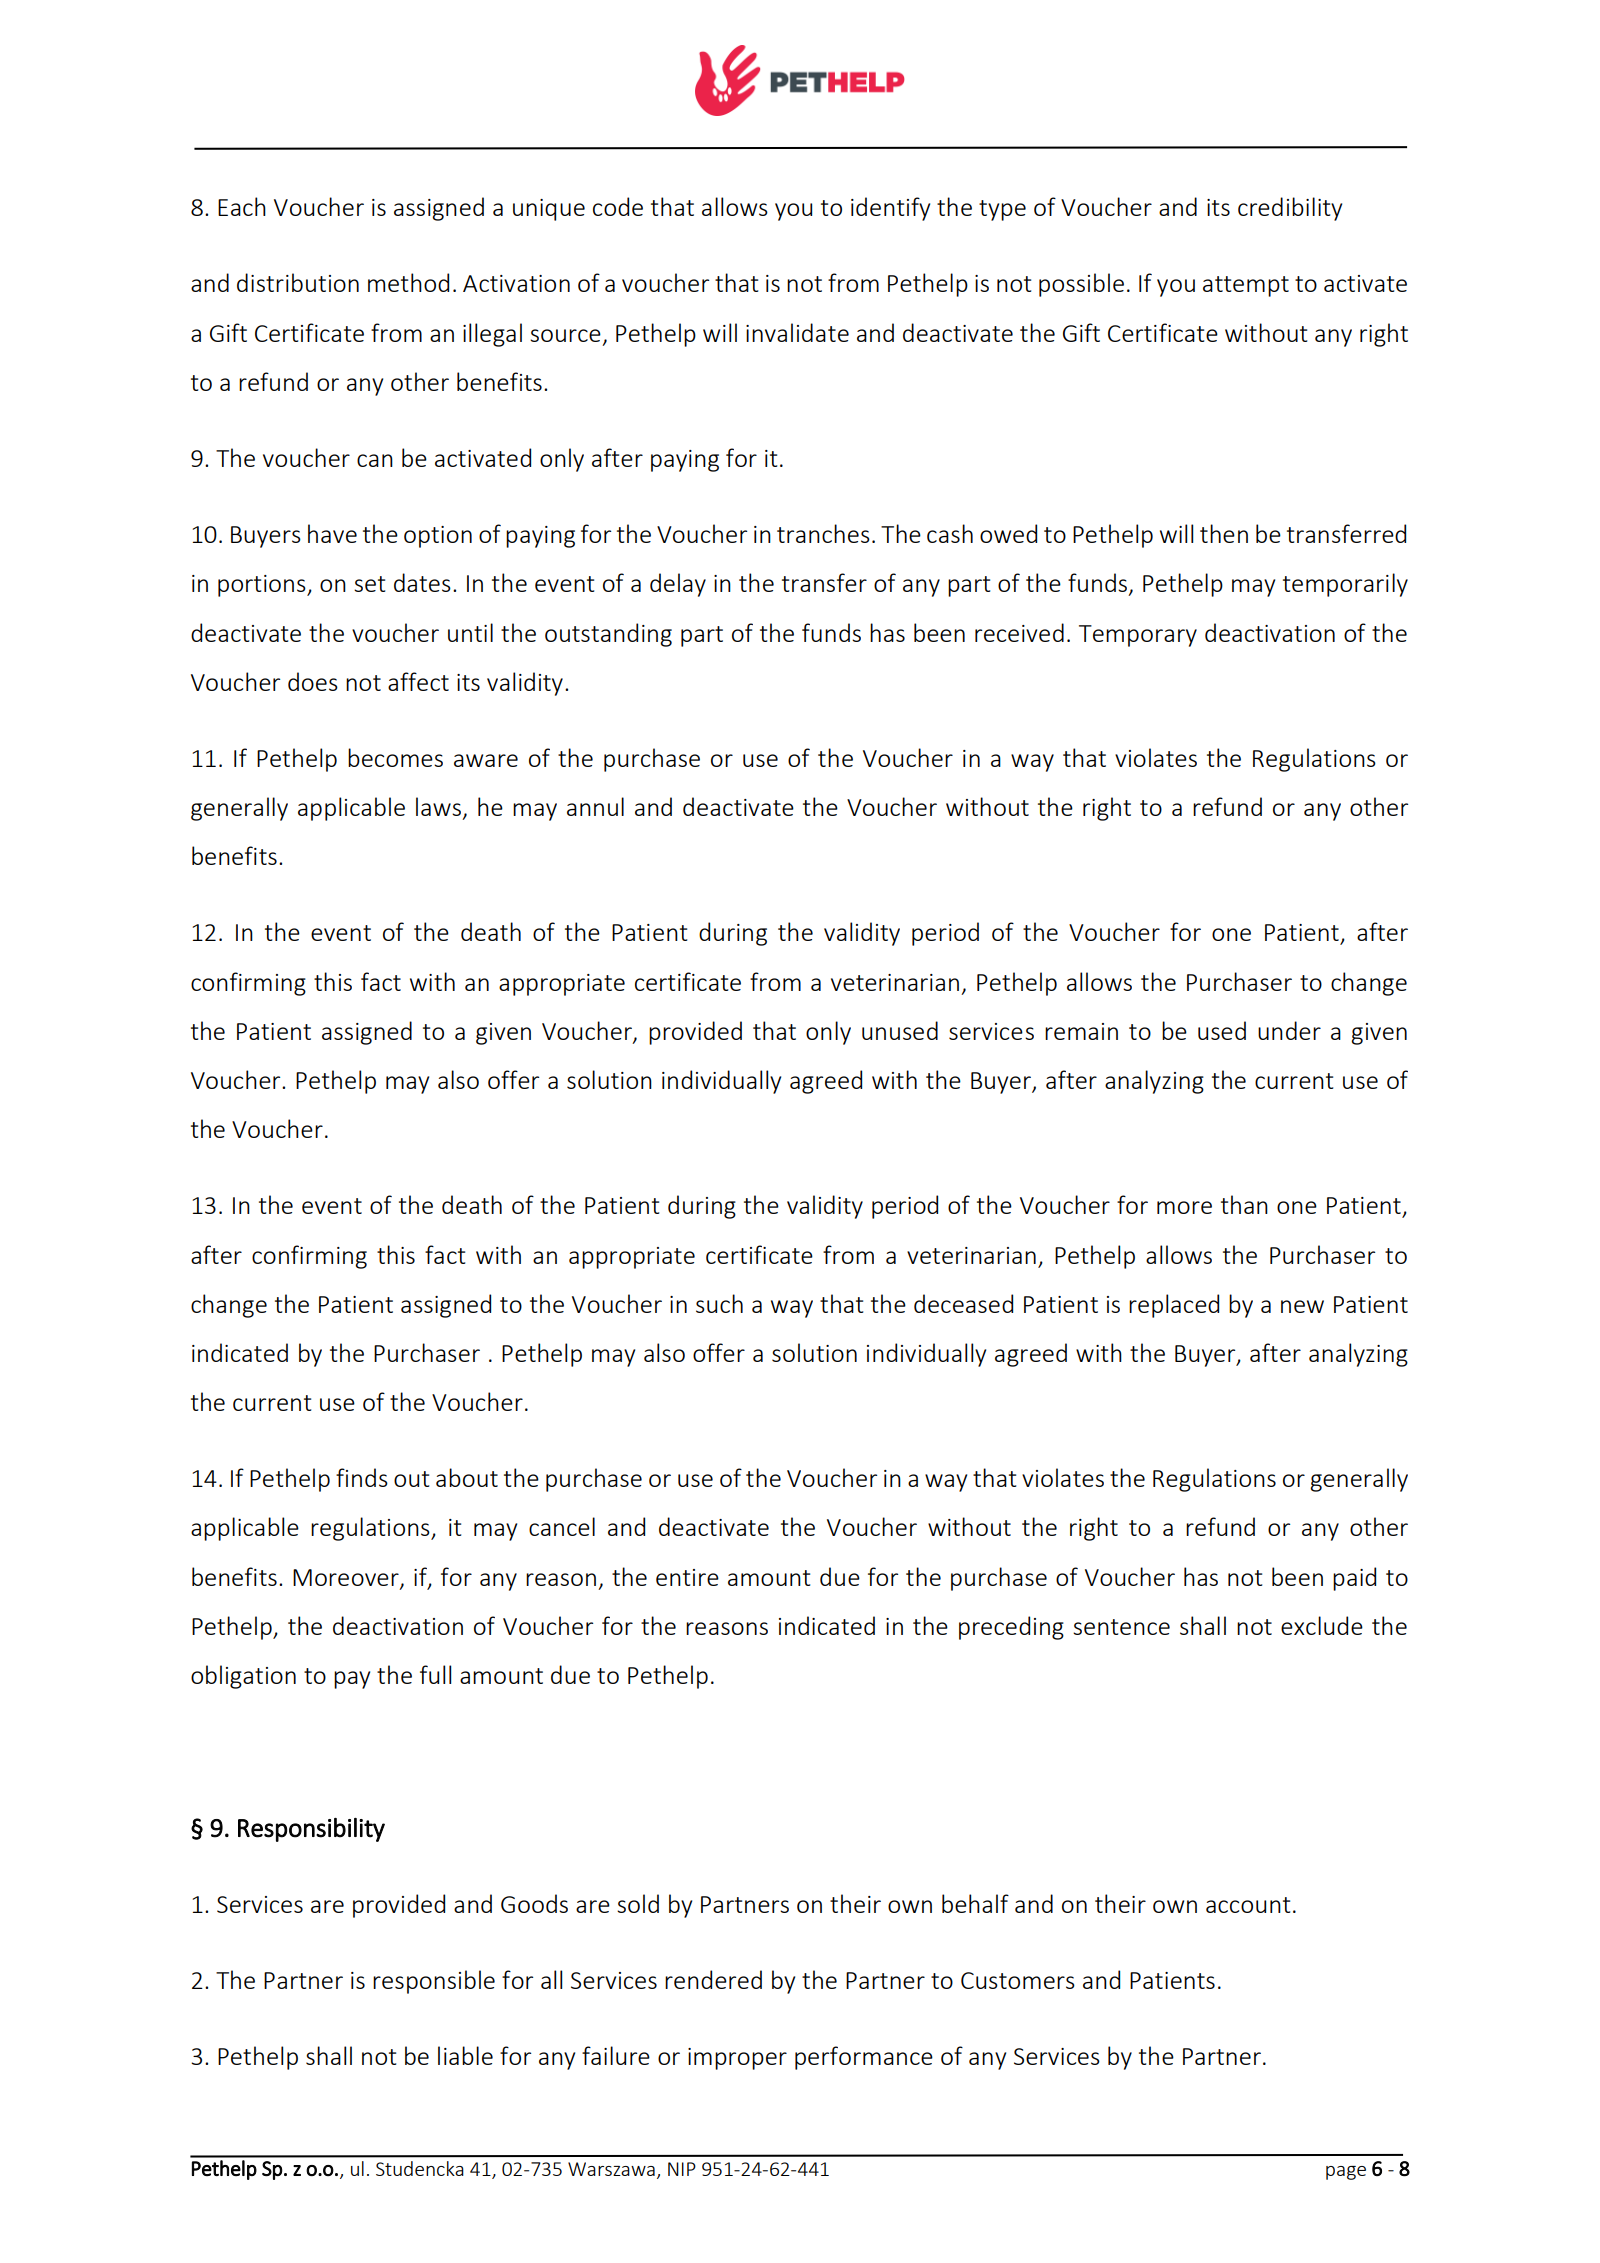 The width and height of the page is (1600, 2263). Describe the element at coordinates (1246, 286) in the page. I see `attempt` at that location.
